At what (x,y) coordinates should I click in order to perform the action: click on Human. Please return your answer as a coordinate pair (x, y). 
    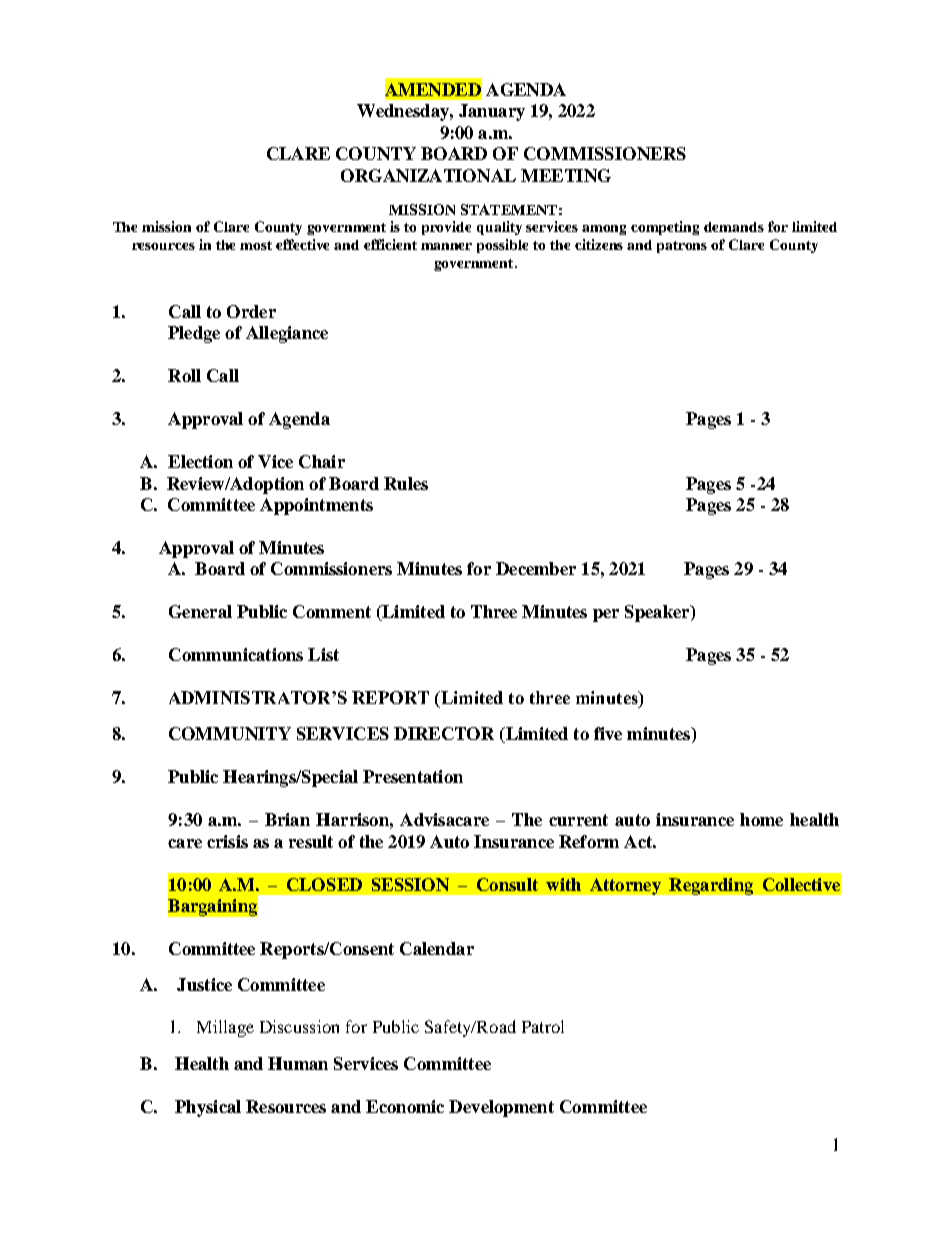
    Looking at the image, I should click on (298, 1063).
